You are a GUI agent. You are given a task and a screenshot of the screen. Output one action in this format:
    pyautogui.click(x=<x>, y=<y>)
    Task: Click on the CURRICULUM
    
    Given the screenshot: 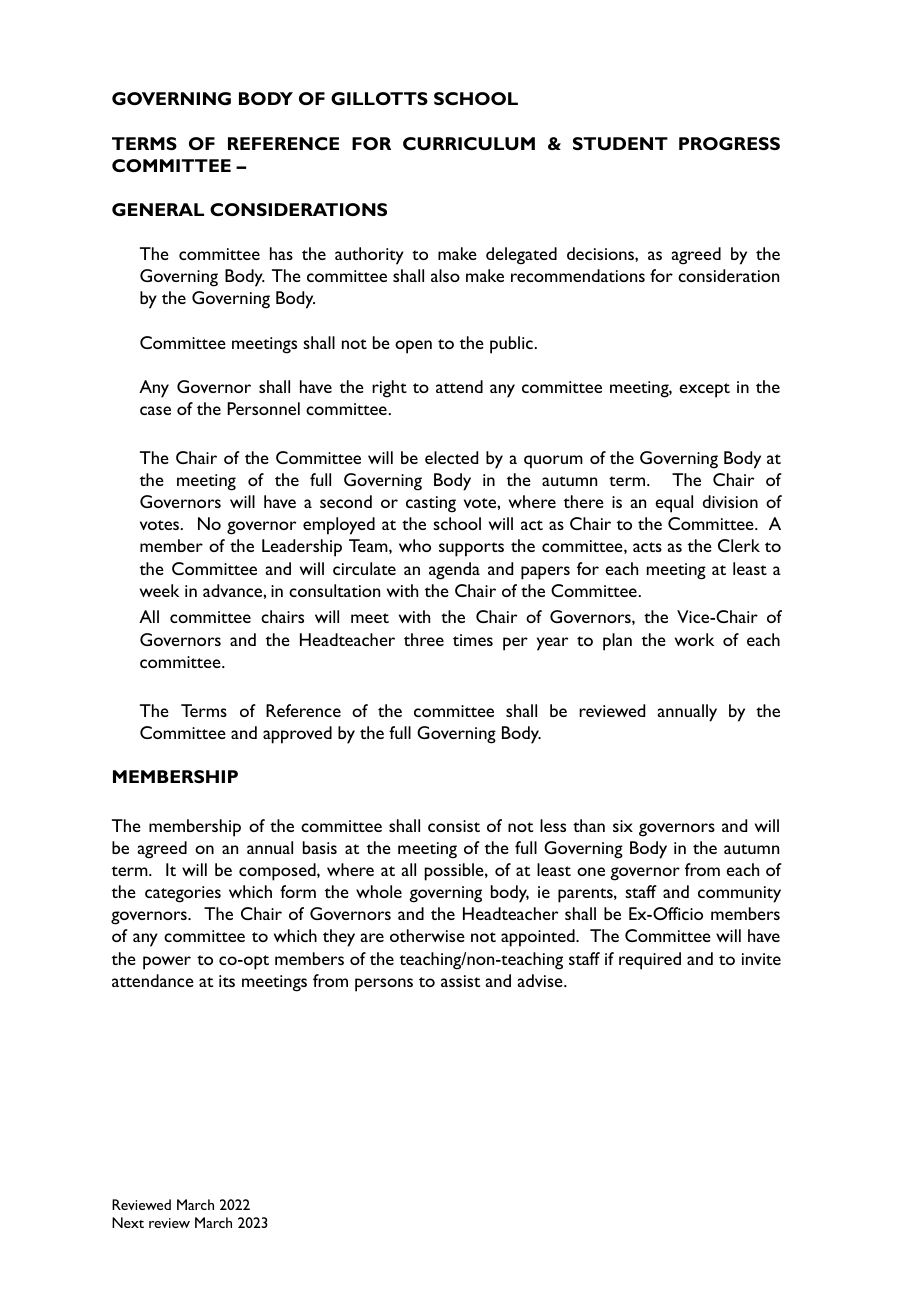 What is the action you would take?
    pyautogui.click(x=469, y=143)
